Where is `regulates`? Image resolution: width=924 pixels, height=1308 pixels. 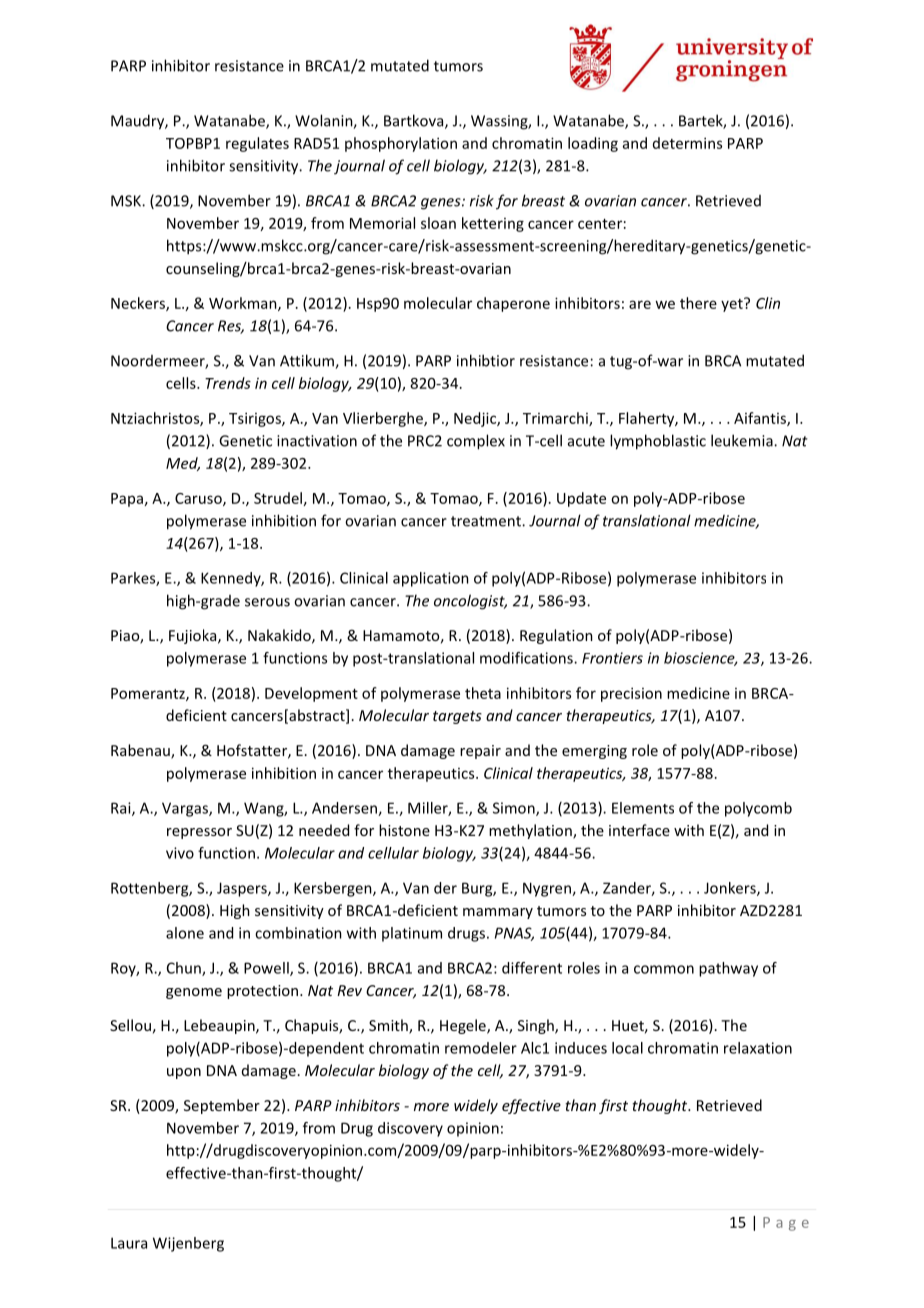
regulates is located at coordinates (257, 144).
